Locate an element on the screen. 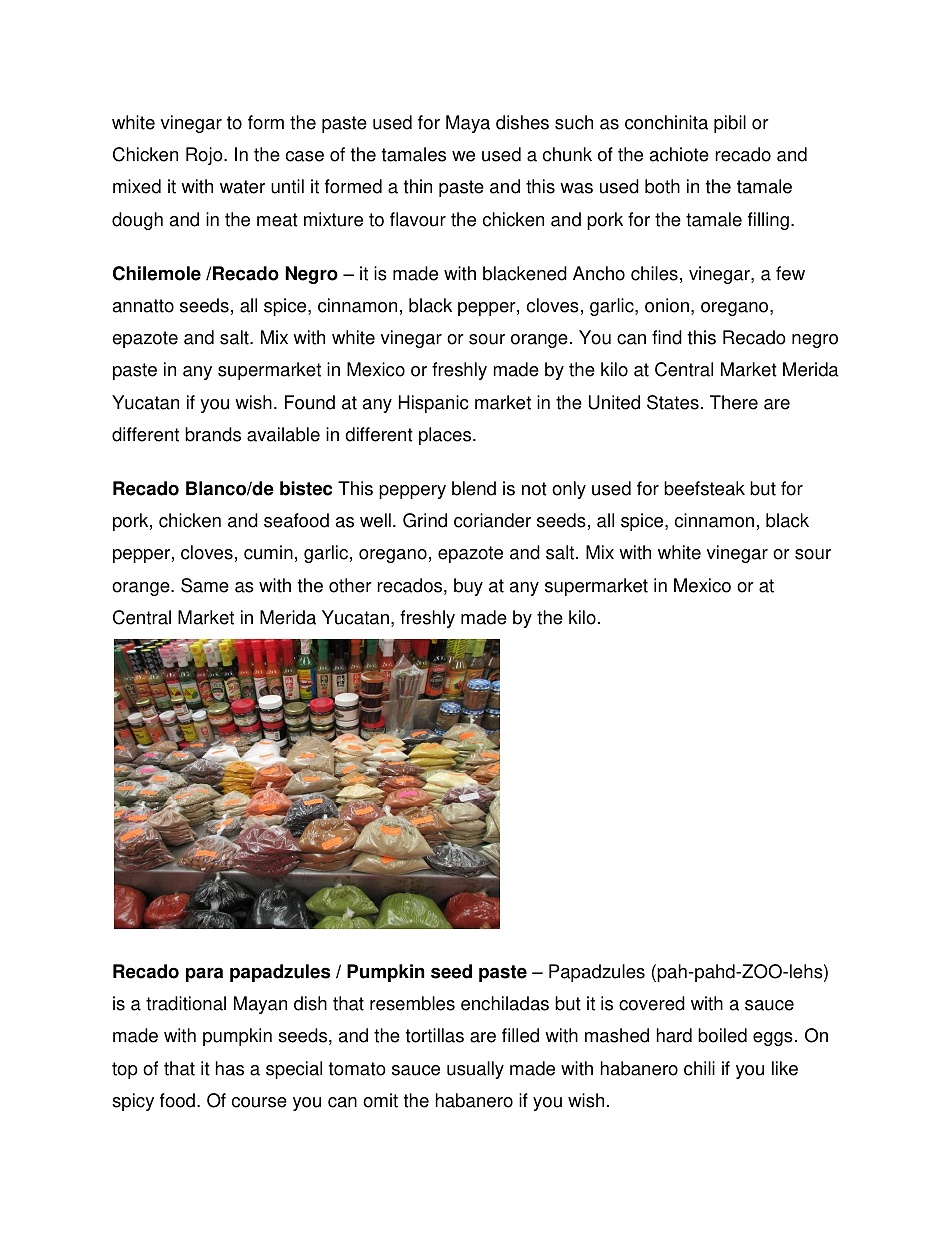 The height and width of the screenshot is (1233, 952). buy is located at coordinates (468, 587).
